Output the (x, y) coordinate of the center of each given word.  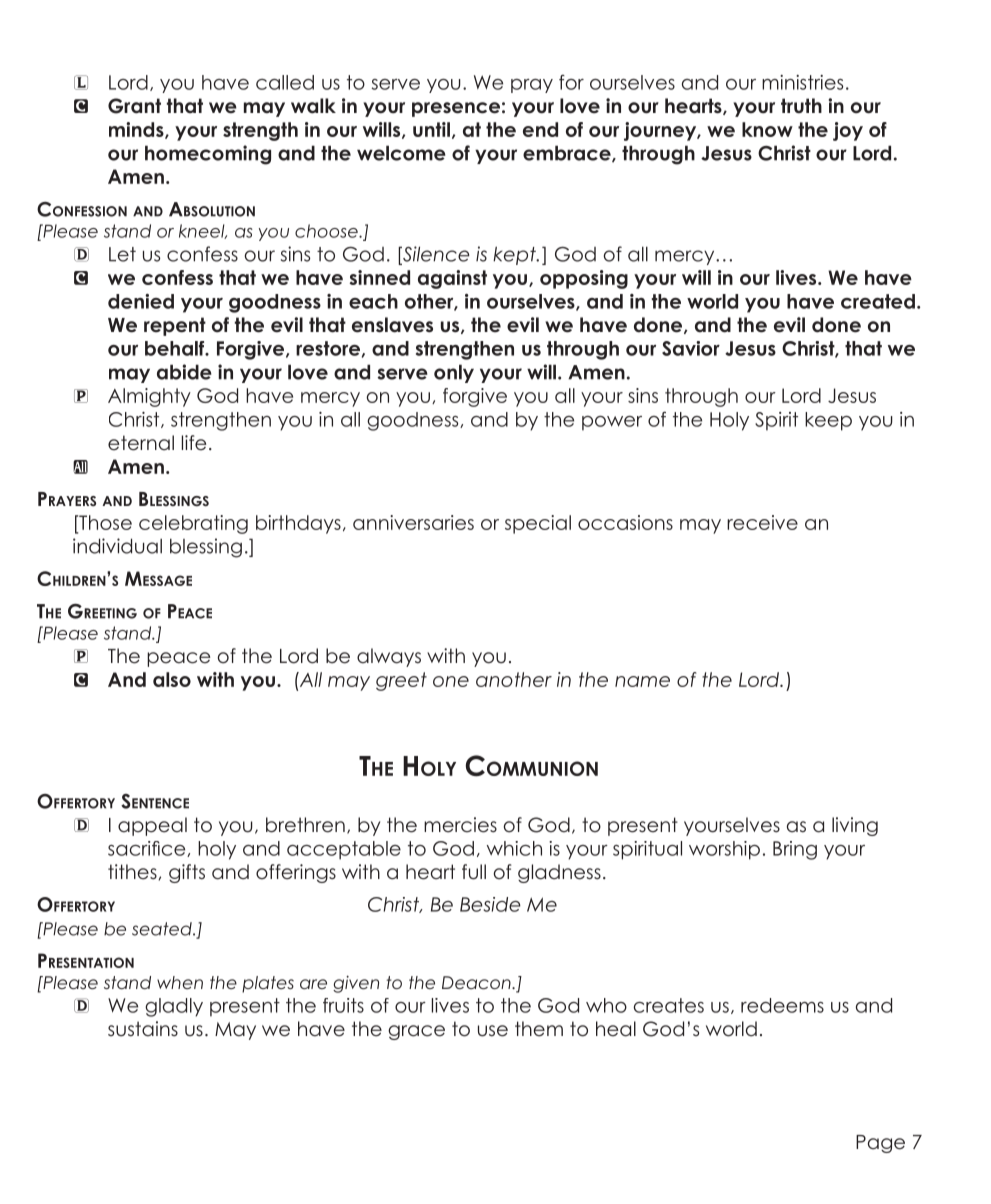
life (194, 443)
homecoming (208, 155)
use (493, 1031)
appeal (152, 826)
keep (828, 421)
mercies (460, 825)
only (454, 373)
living (855, 826)
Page (880, 1144)
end (540, 129)
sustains (143, 1029)
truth (801, 105)
